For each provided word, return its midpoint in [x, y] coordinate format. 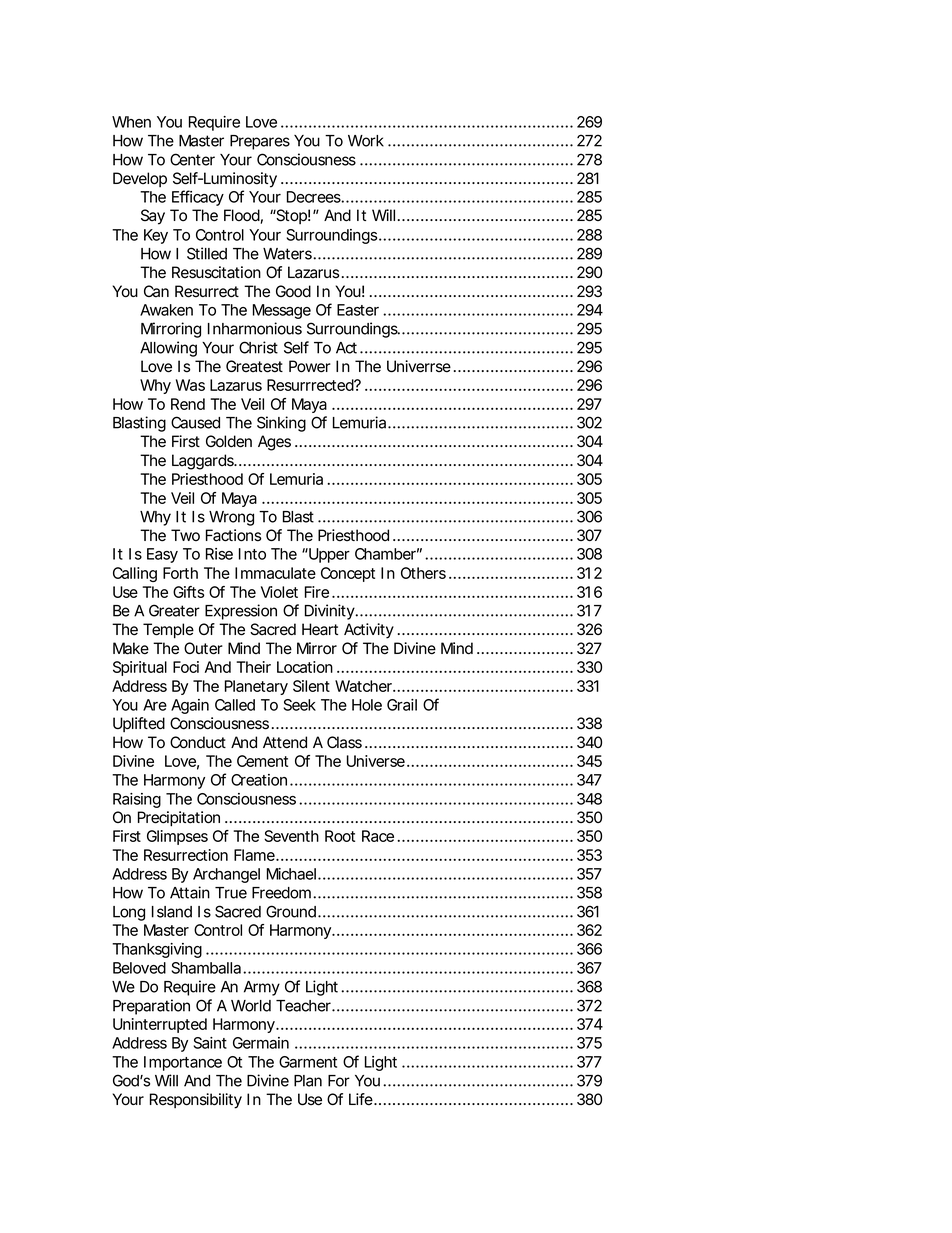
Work [366, 141]
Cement [262, 761]
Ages [274, 443]
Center [192, 159]
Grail [402, 705]
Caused [195, 422]
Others [423, 573]
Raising [137, 800]
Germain [261, 1043]
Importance [183, 1063]
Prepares [260, 142]
